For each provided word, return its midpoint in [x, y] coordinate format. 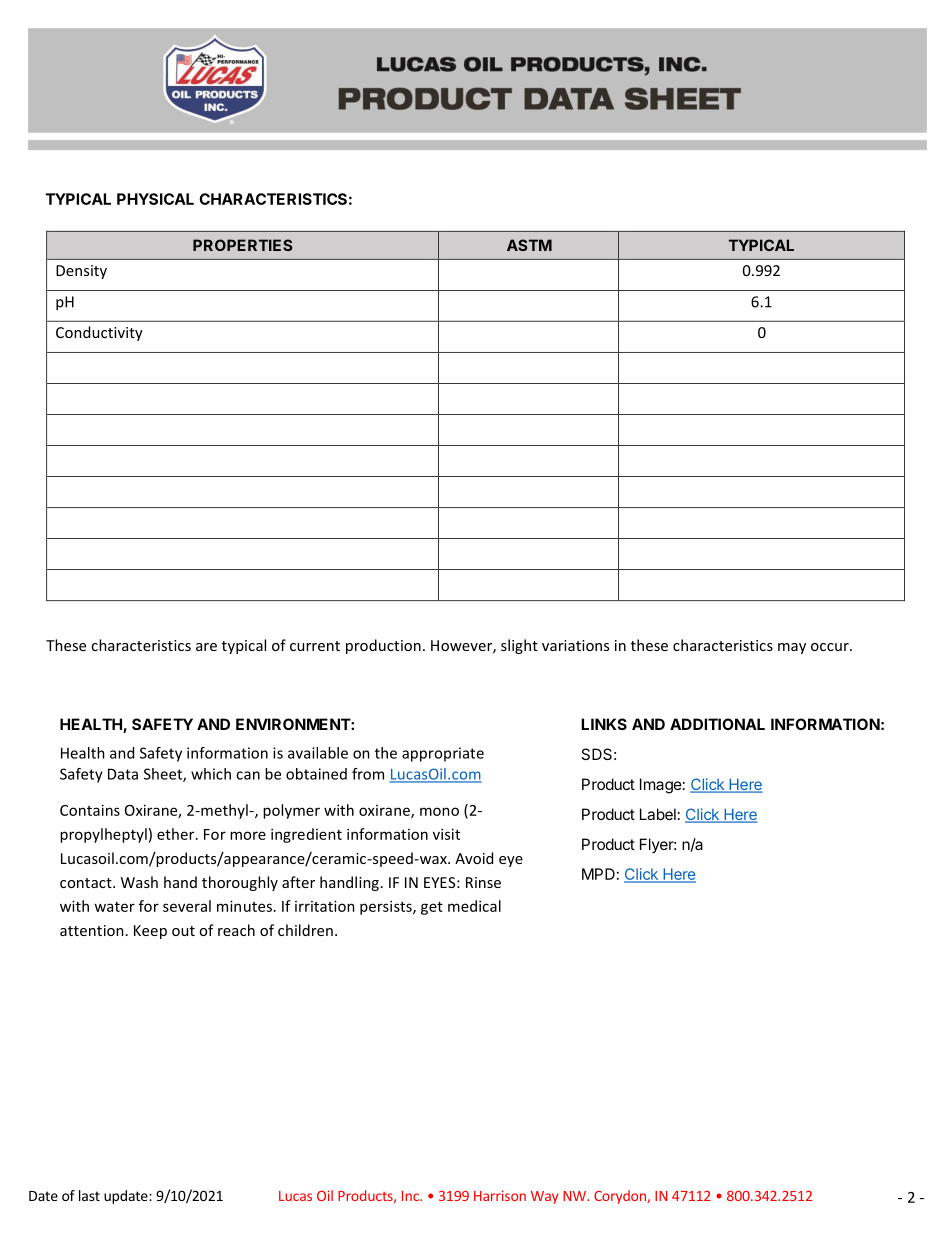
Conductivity [99, 333]
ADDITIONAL [717, 724]
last [89, 1195]
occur [831, 647]
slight [519, 646]
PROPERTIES [242, 245]
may [792, 648]
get [432, 908]
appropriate [443, 754]
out [183, 931]
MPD [598, 874]
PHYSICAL [155, 199]
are [206, 647]
